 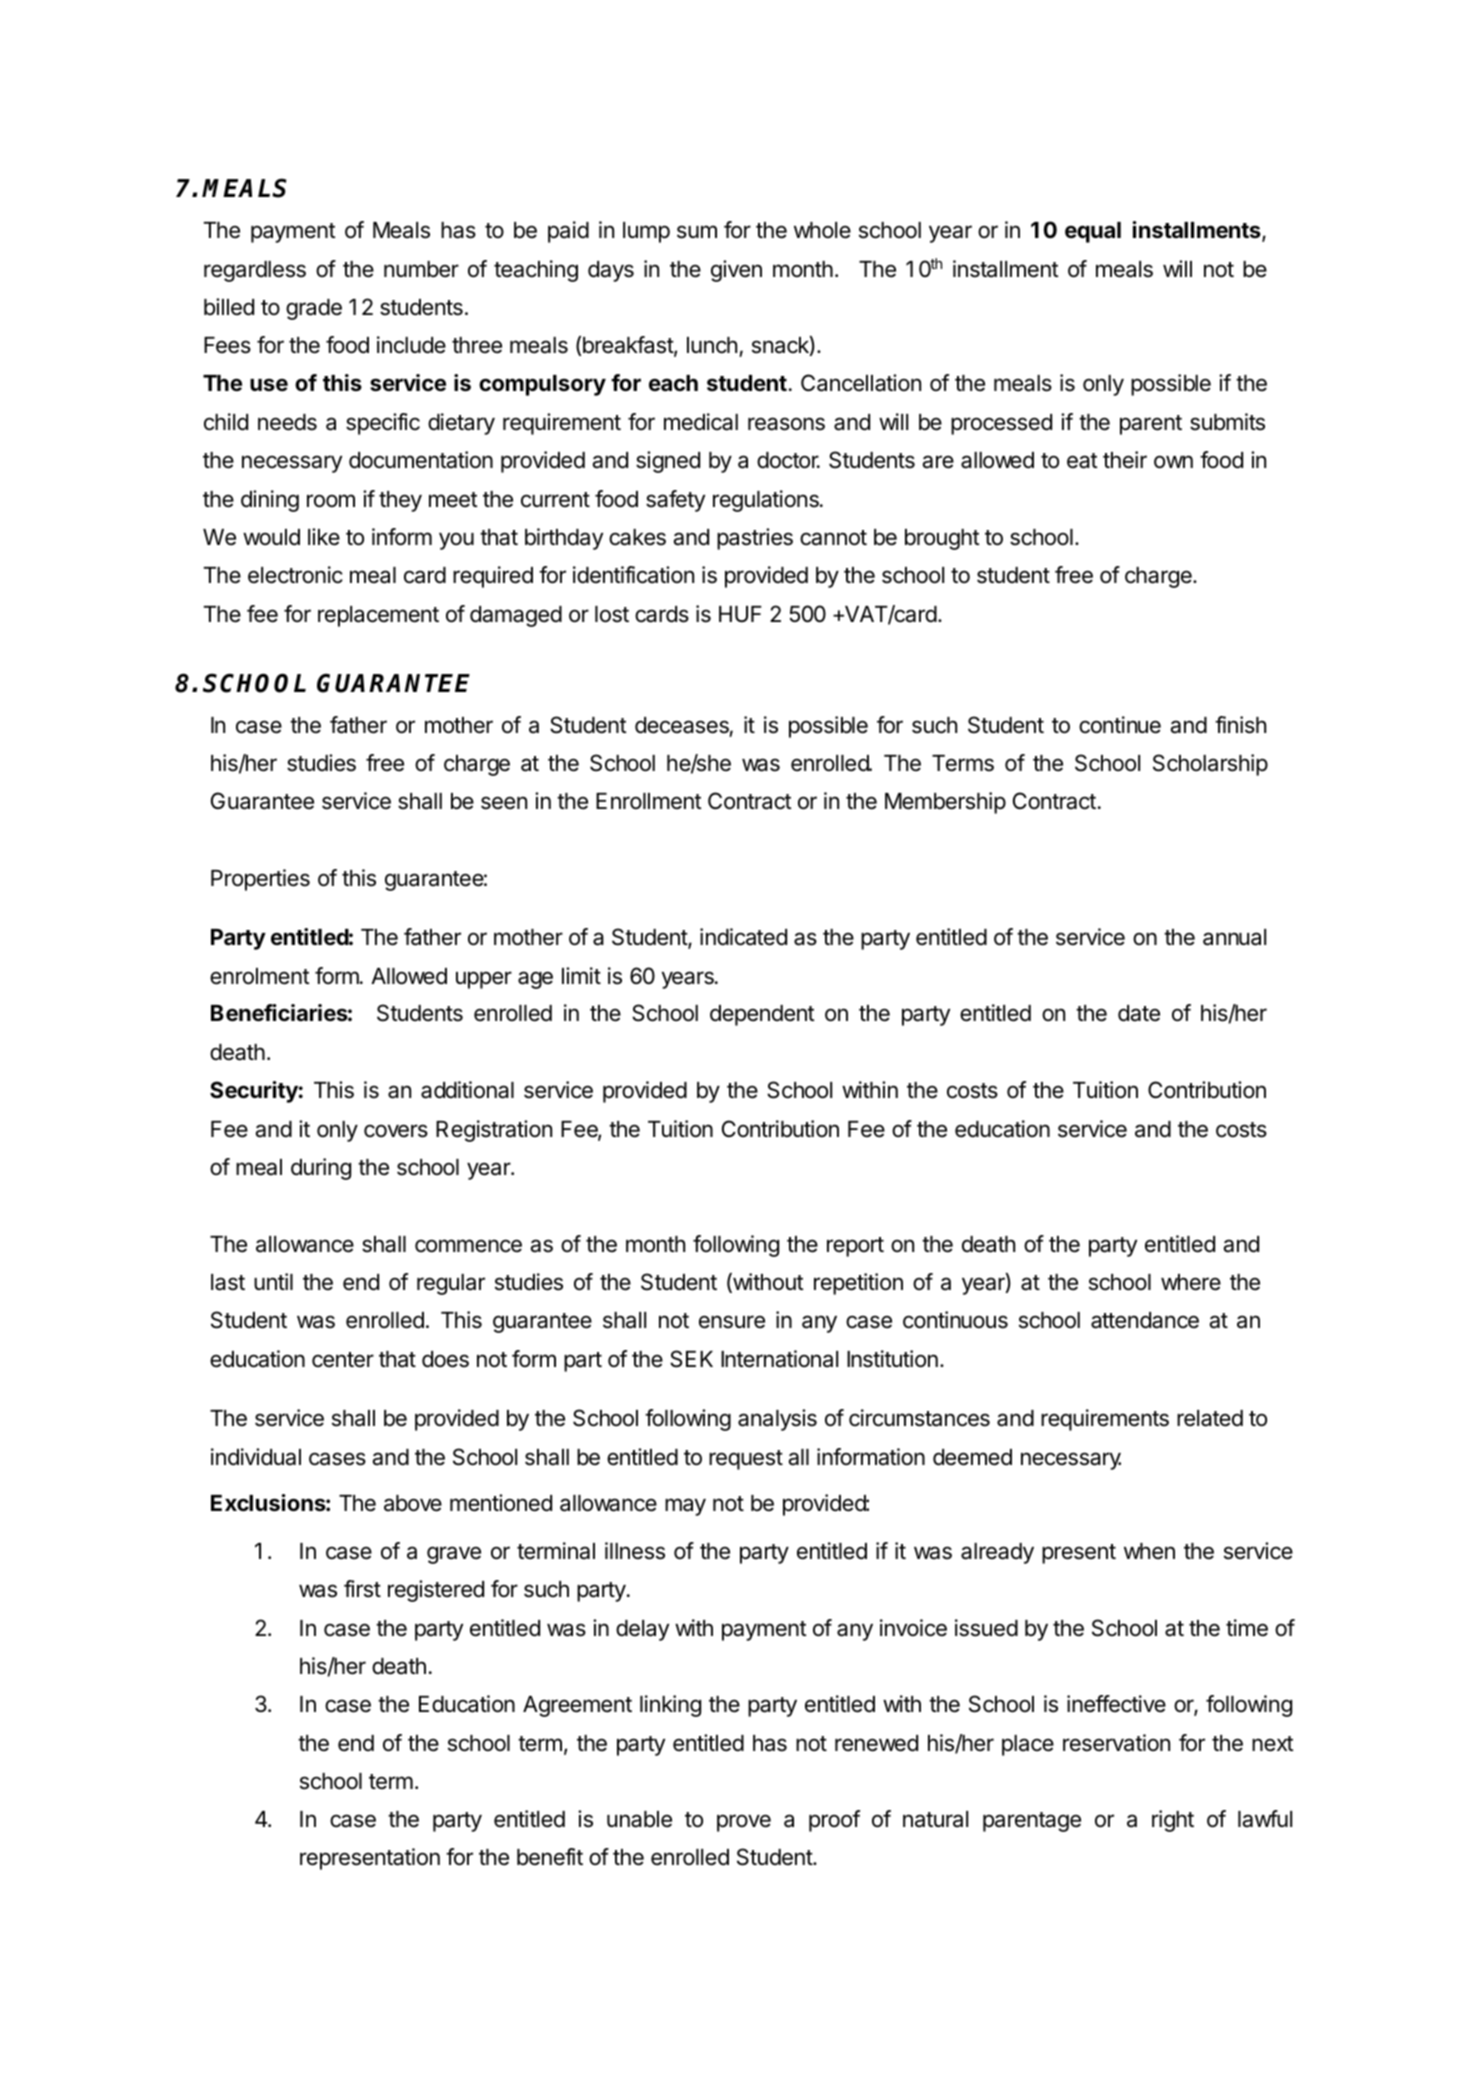 I want to click on grade, so click(x=314, y=309).
